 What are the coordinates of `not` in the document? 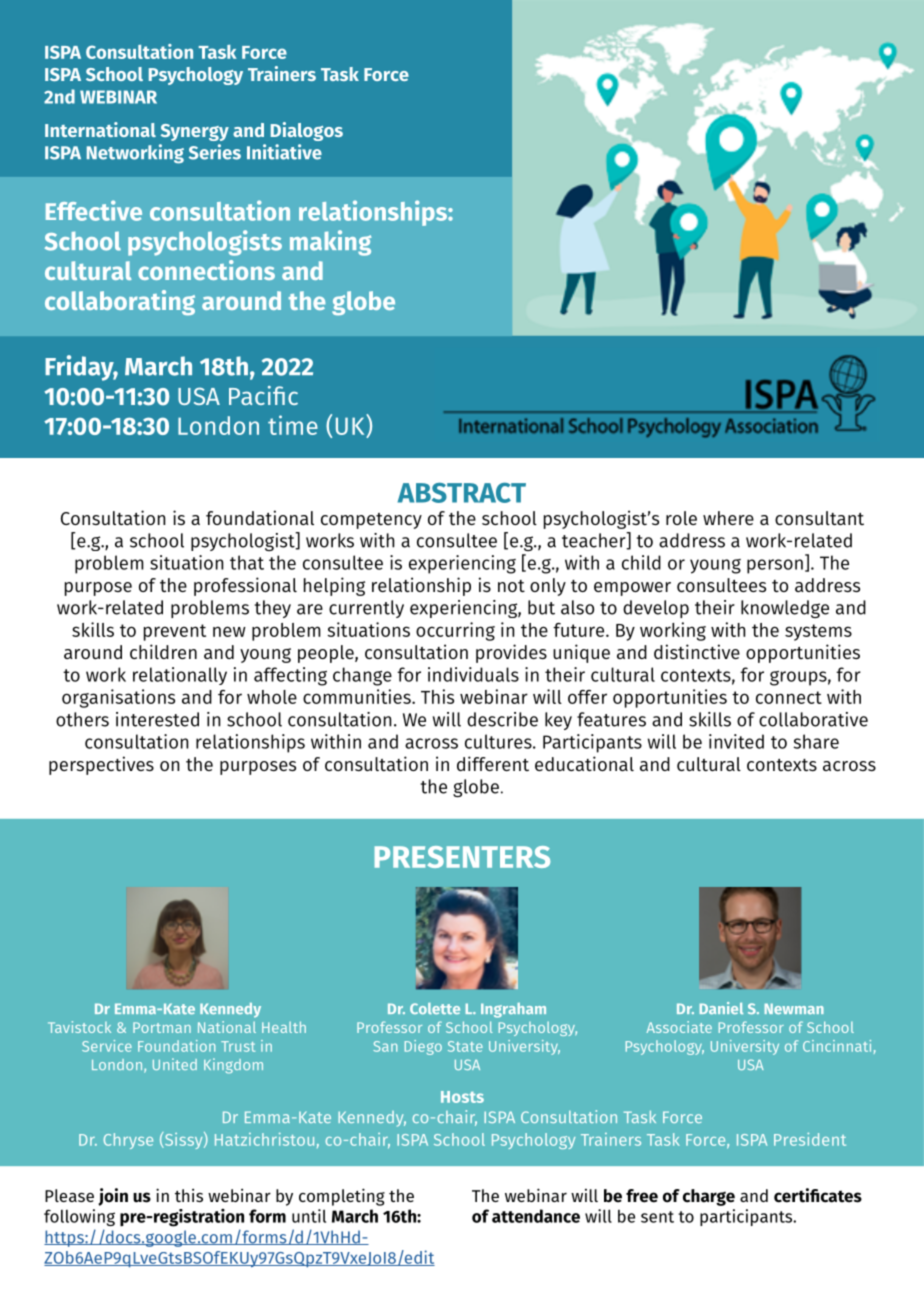 It's located at (511, 586).
